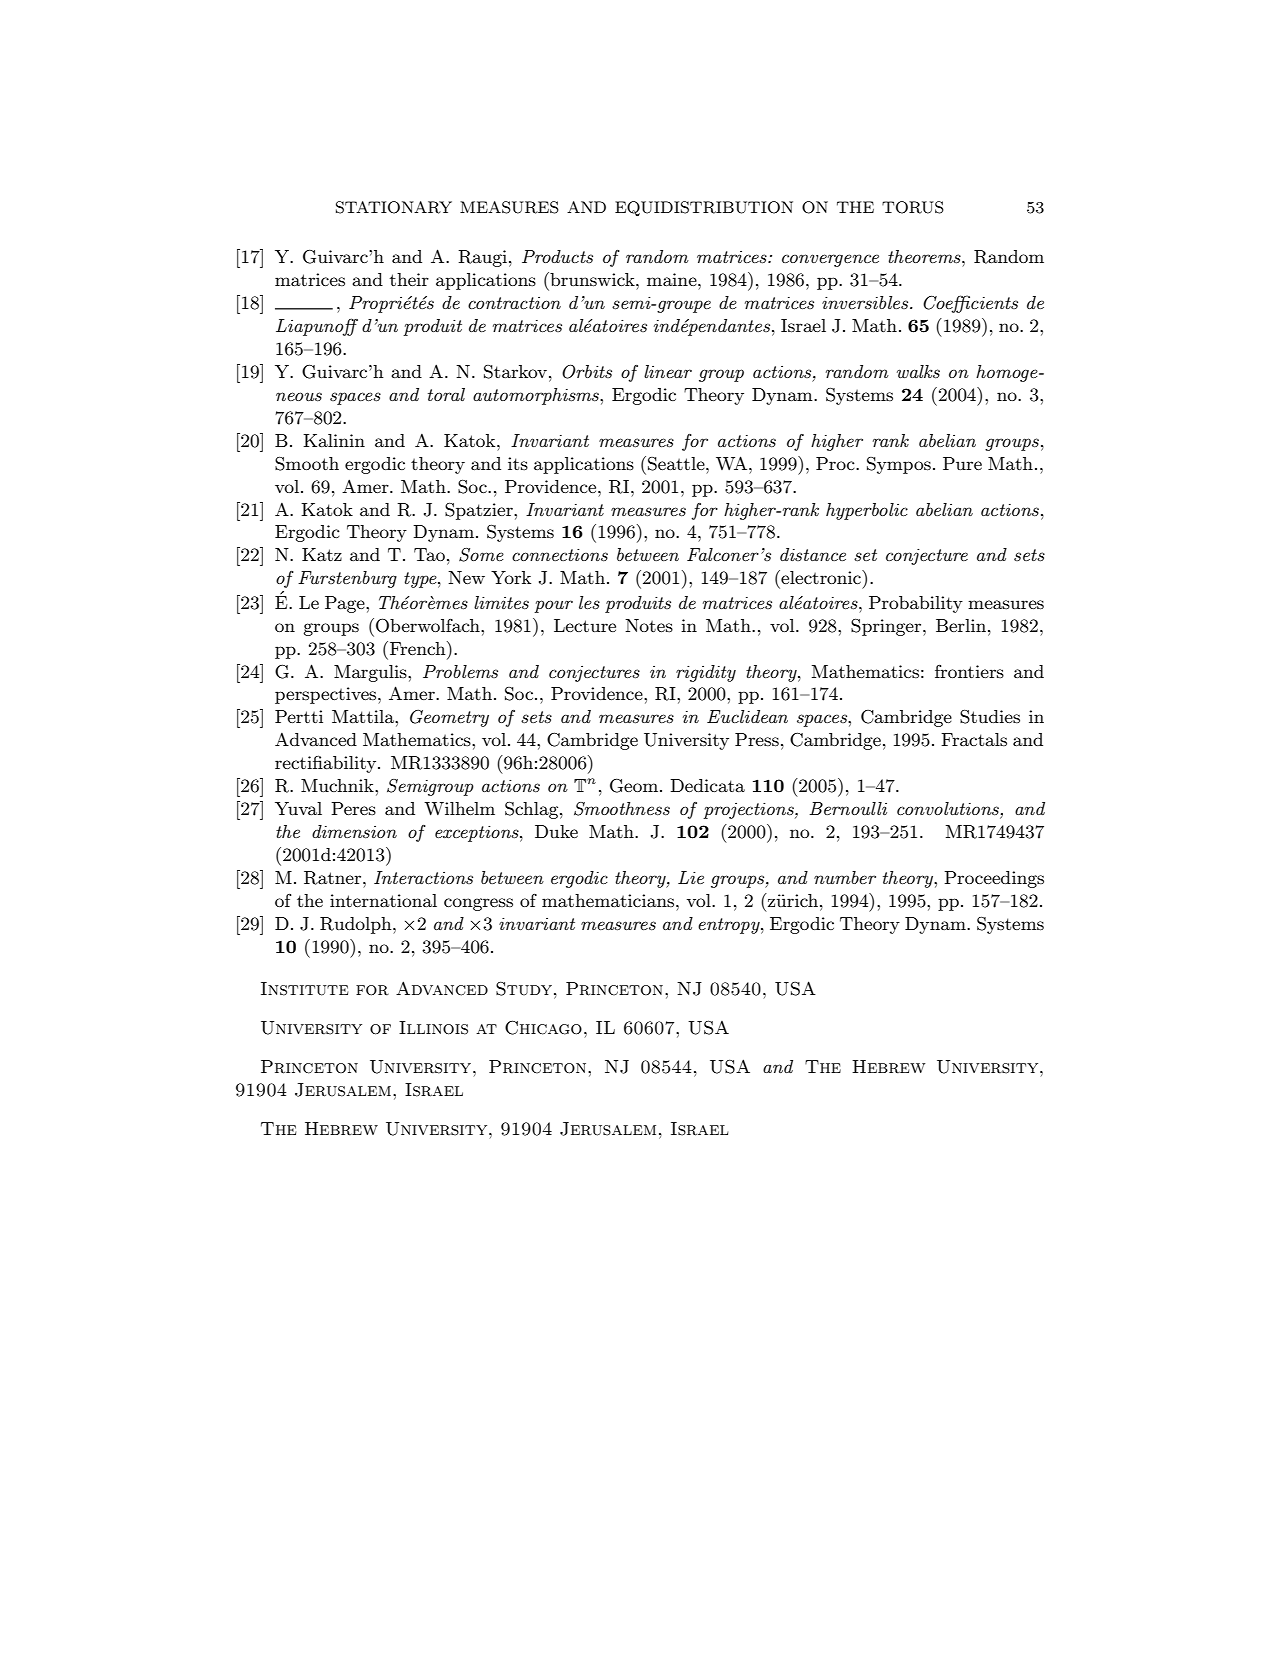 The width and height of the document is (1280, 1656). Describe the element at coordinates (916, 604) in the document. I see `Probability` at that location.
